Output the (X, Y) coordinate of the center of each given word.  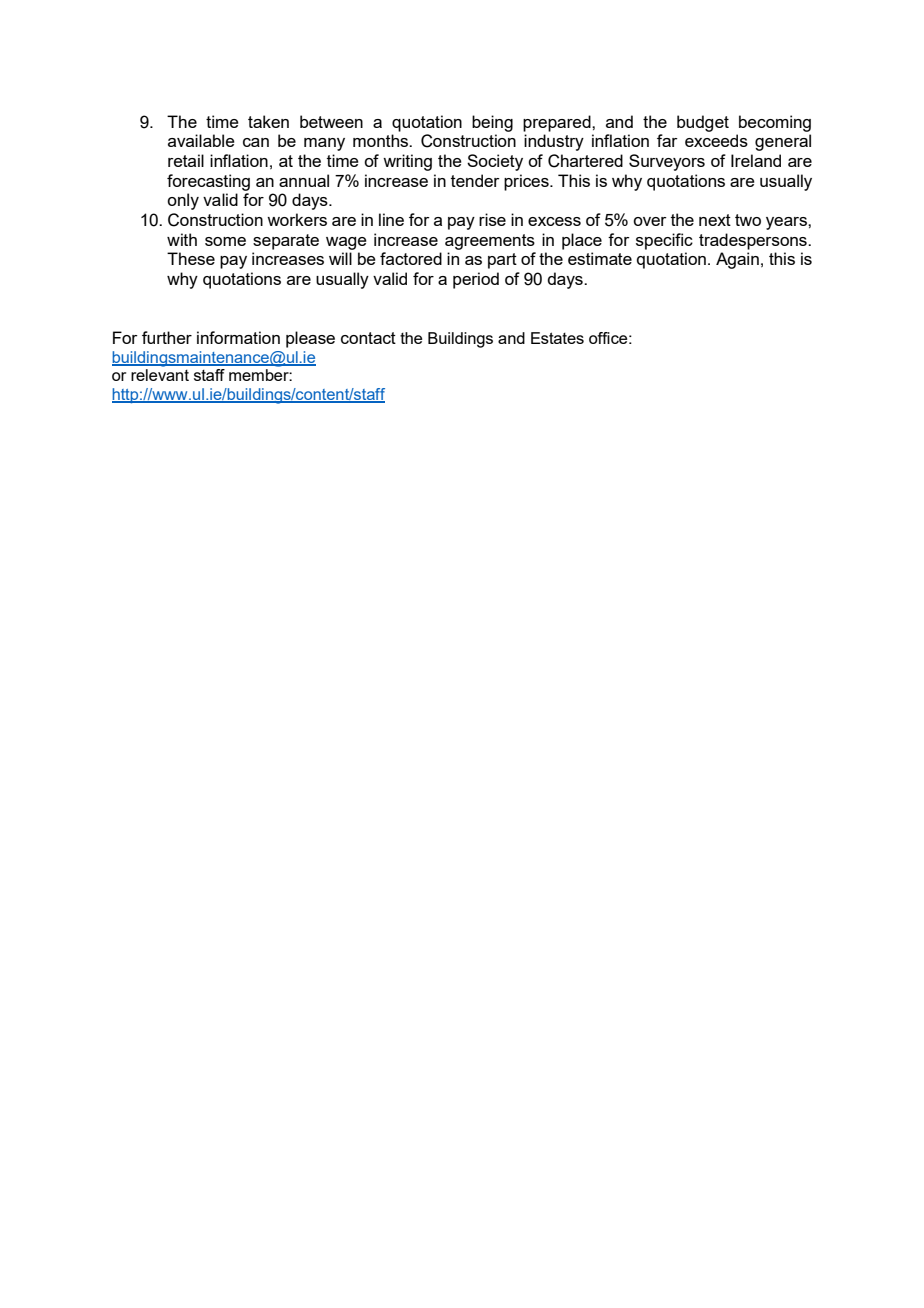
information (238, 337)
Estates (557, 338)
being (492, 123)
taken (268, 121)
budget (703, 123)
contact (368, 338)
